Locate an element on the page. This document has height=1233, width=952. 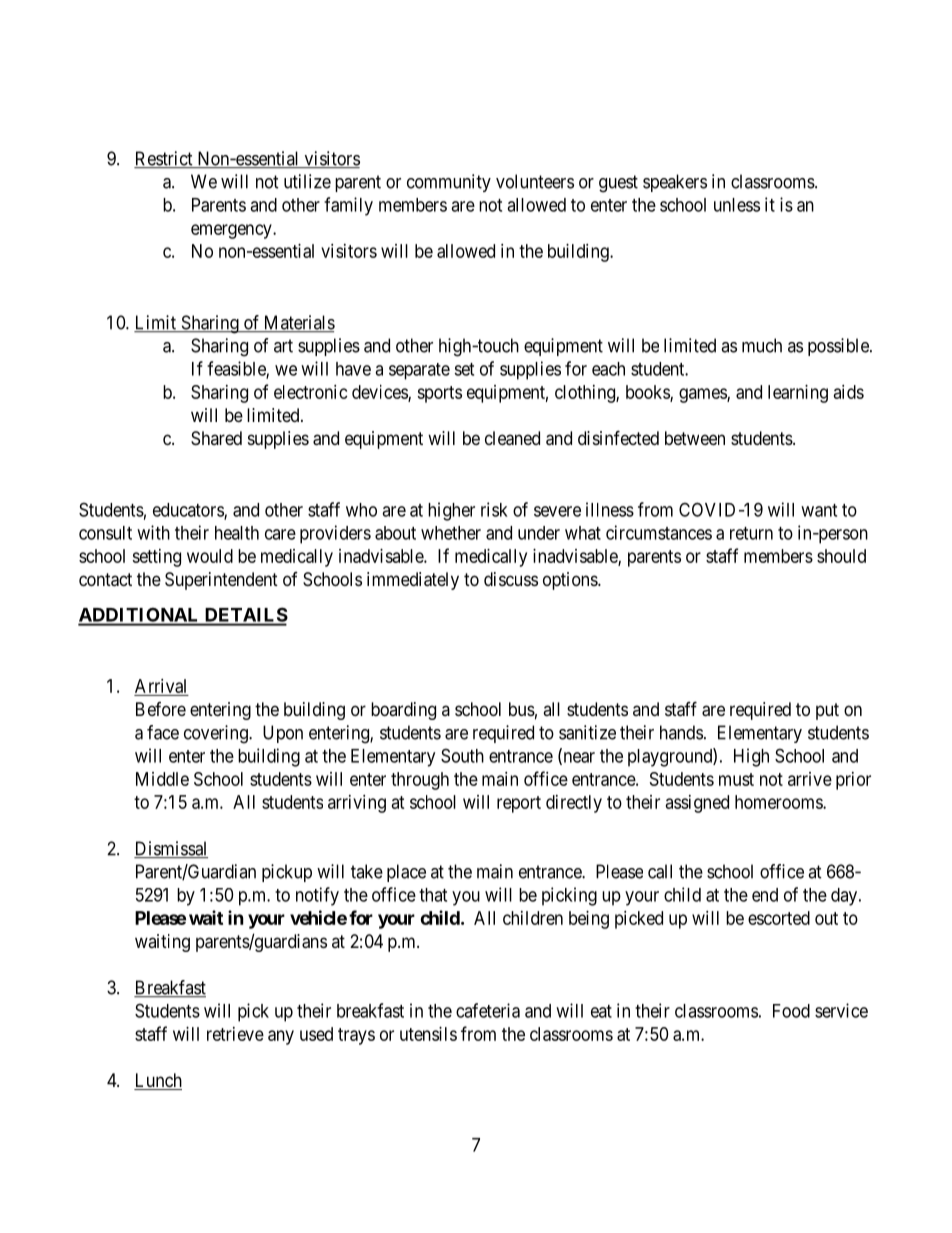
discuss is located at coordinates (511, 579).
